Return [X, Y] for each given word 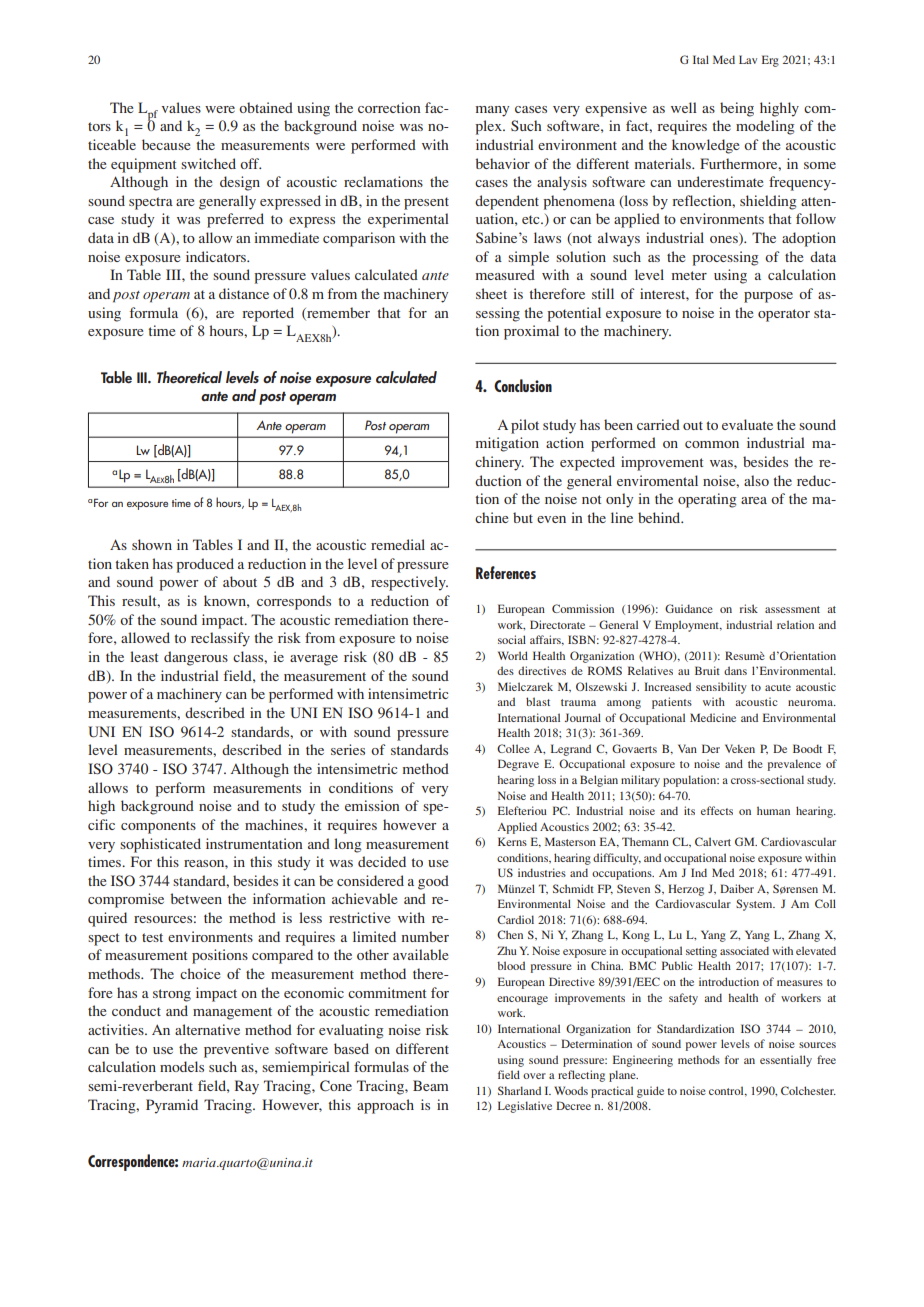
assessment [792, 609]
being [737, 109]
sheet [491, 293]
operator [784, 315]
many [492, 111]
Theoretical [189, 377]
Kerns [512, 841]
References [506, 572]
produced [205, 565]
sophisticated [160, 845]
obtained [266, 107]
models [182, 1066]
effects [717, 810]
